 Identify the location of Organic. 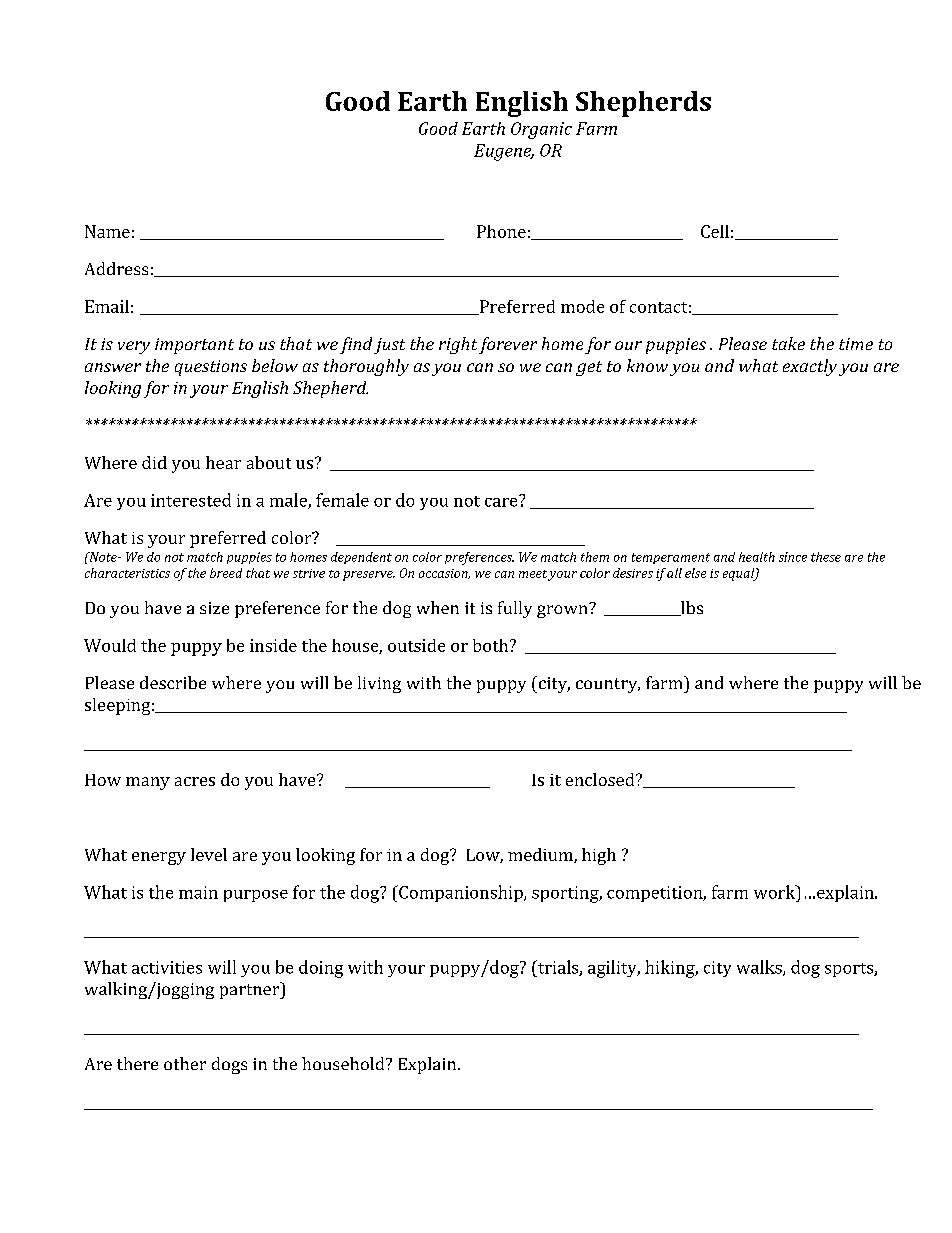
(541, 130).
